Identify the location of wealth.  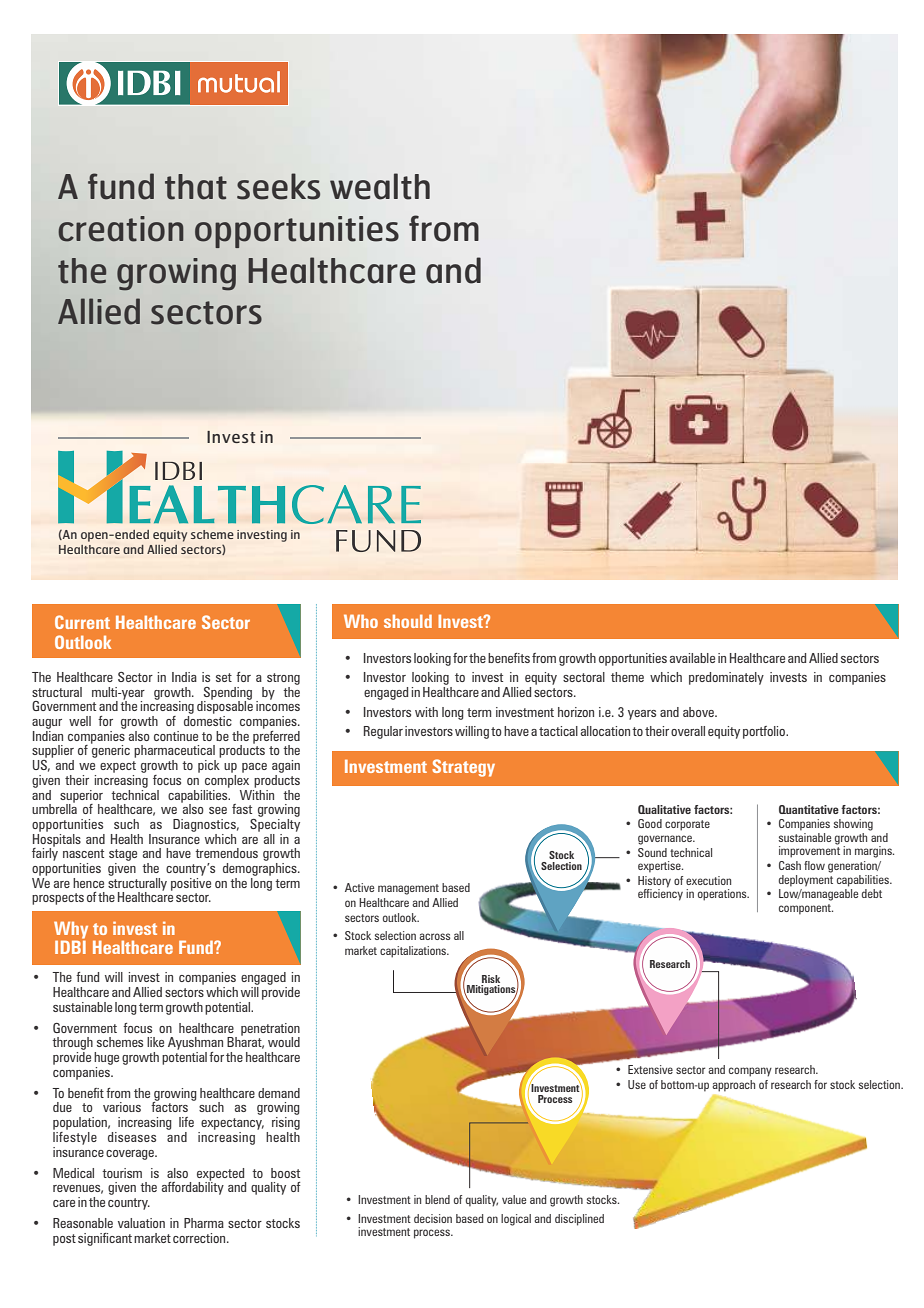
(380, 186).
